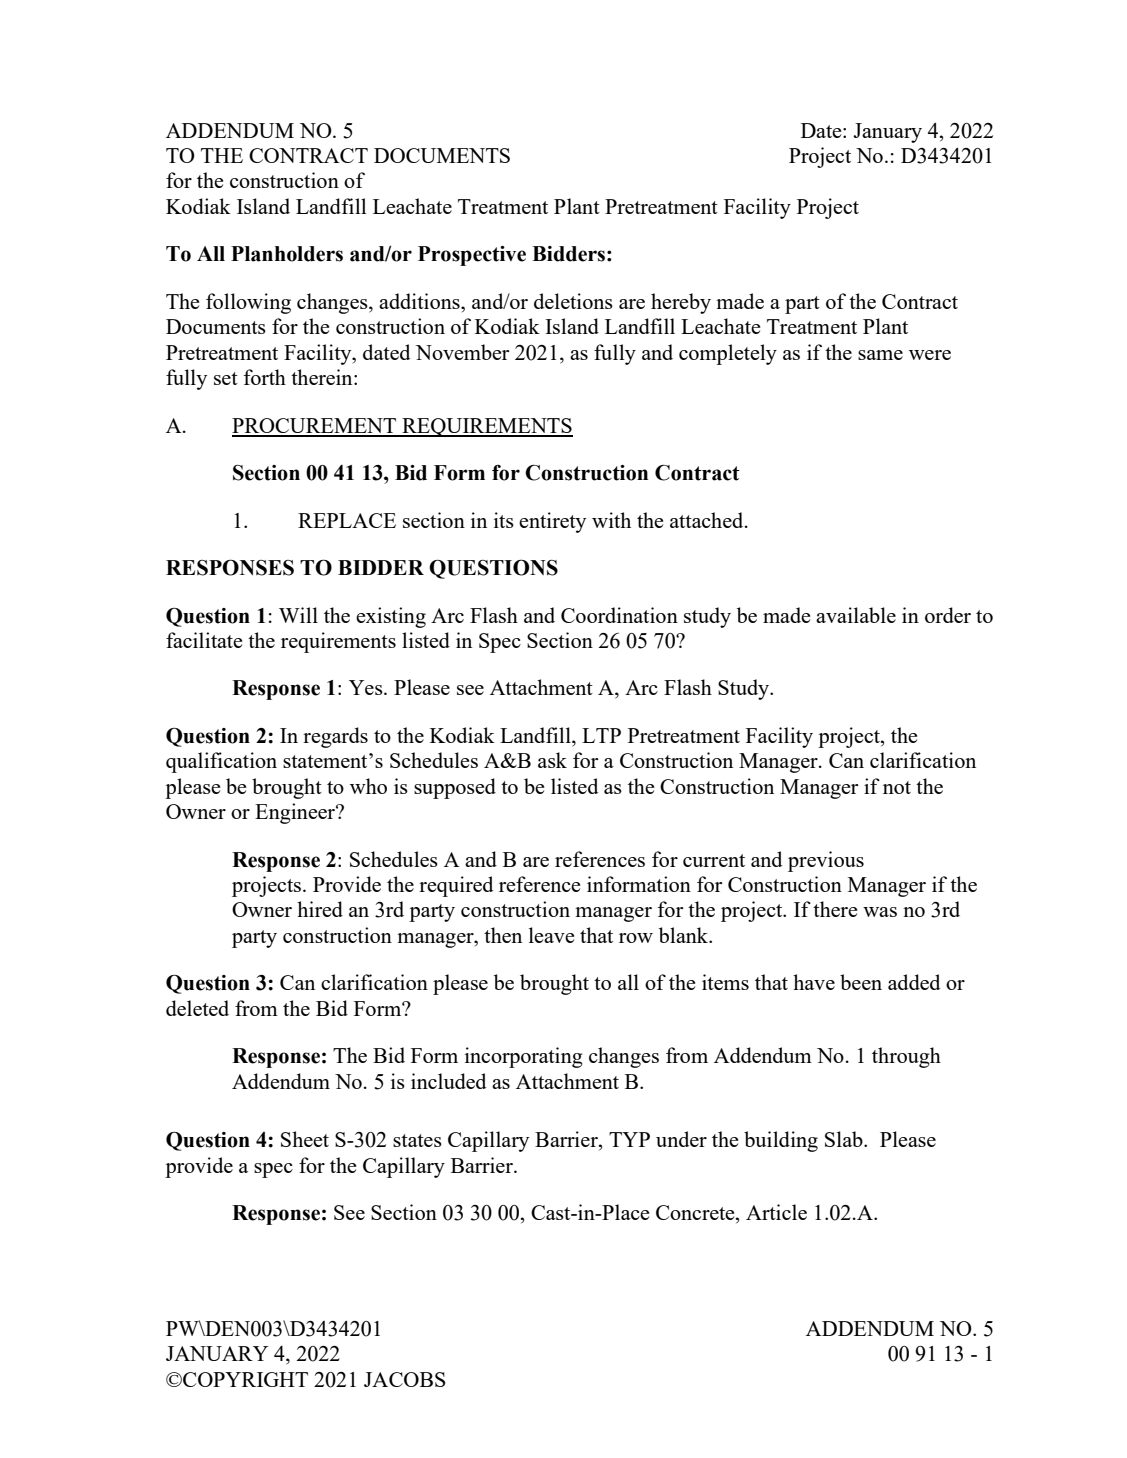 The height and width of the document is (1458, 1127). I want to click on been, so click(861, 982).
